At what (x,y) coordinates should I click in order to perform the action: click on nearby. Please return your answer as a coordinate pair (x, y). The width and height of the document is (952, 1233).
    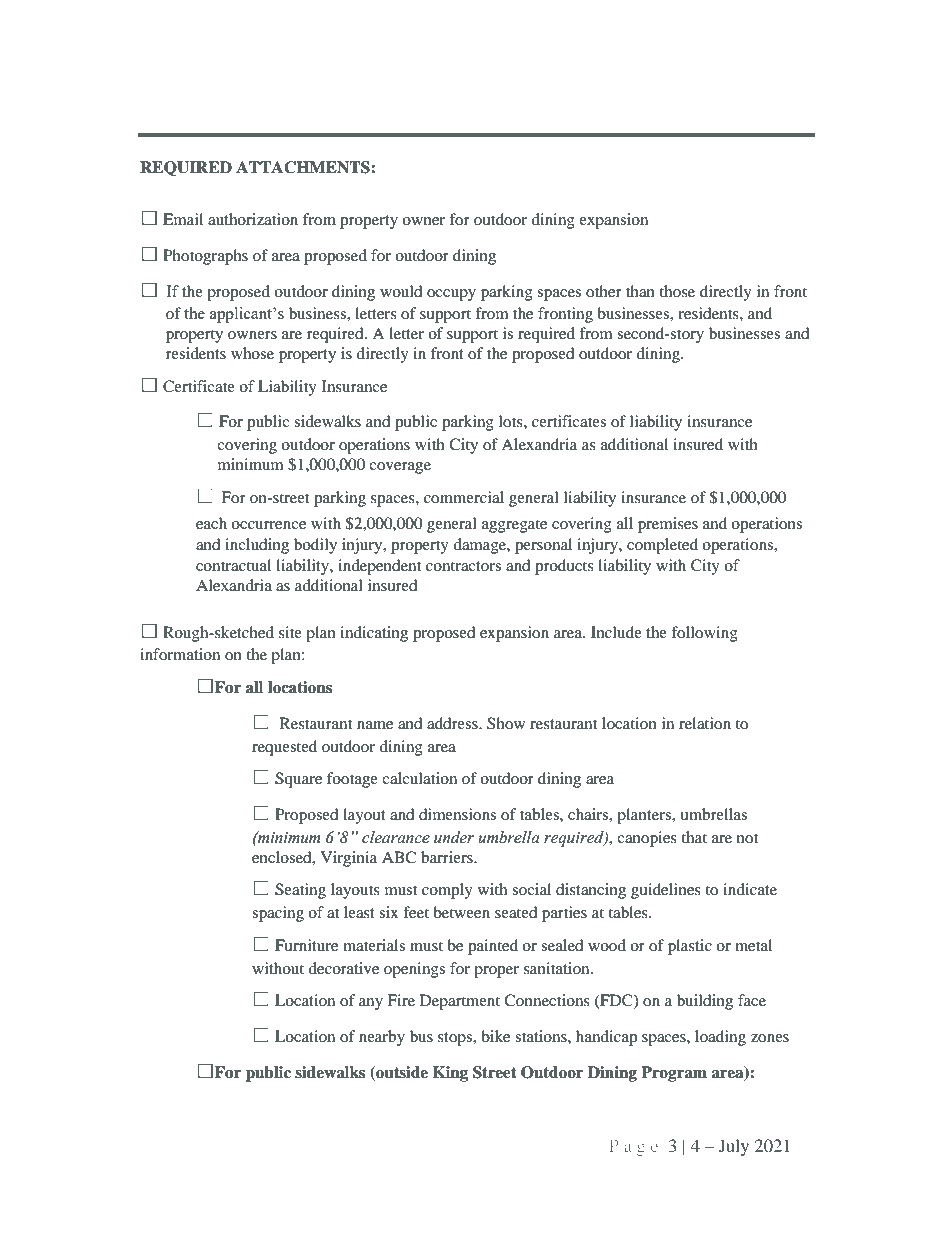
    Looking at the image, I should click on (382, 1038).
